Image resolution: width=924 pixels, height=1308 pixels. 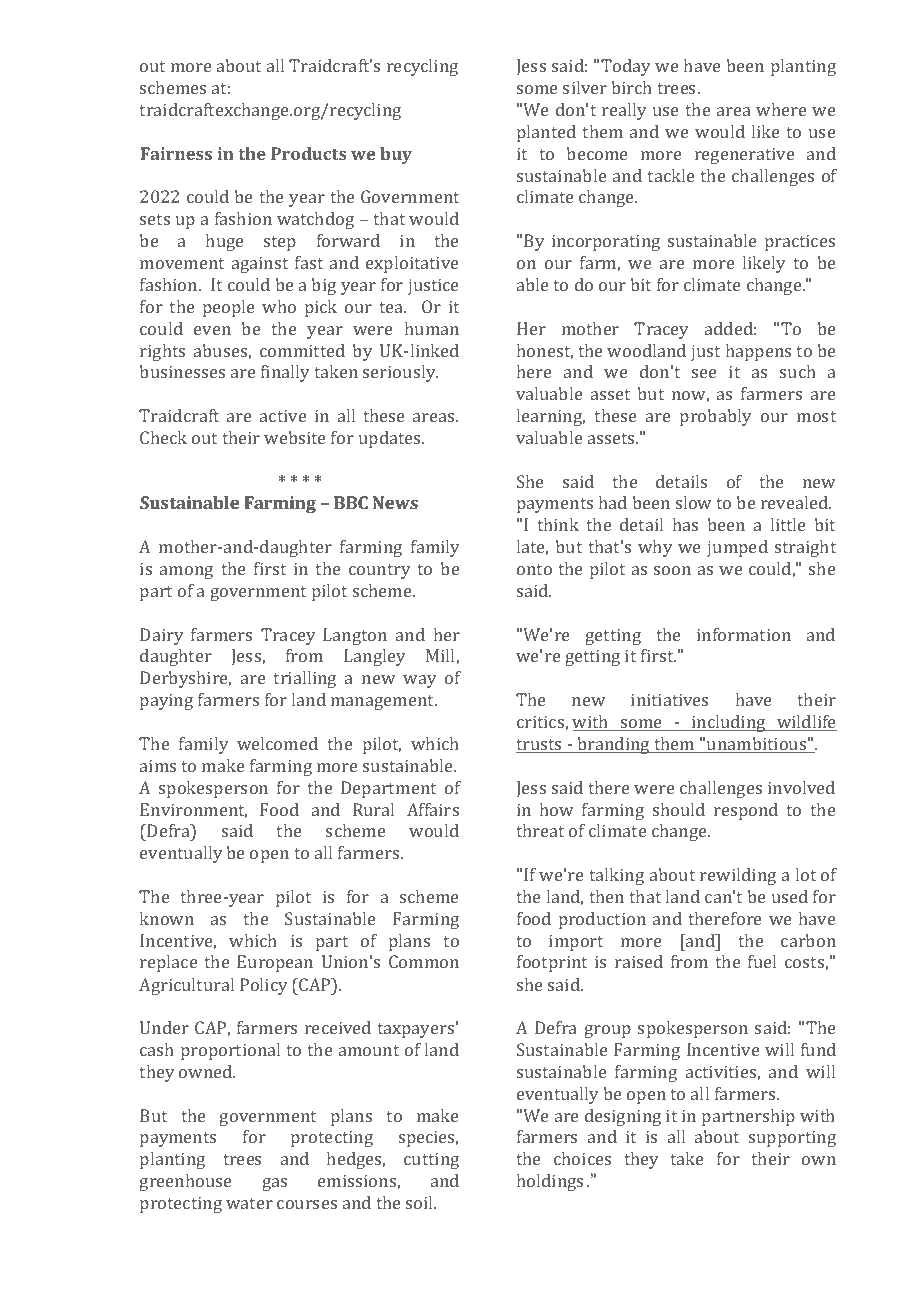 What do you see at coordinates (424, 961) in the screenshot?
I see `Common` at bounding box center [424, 961].
